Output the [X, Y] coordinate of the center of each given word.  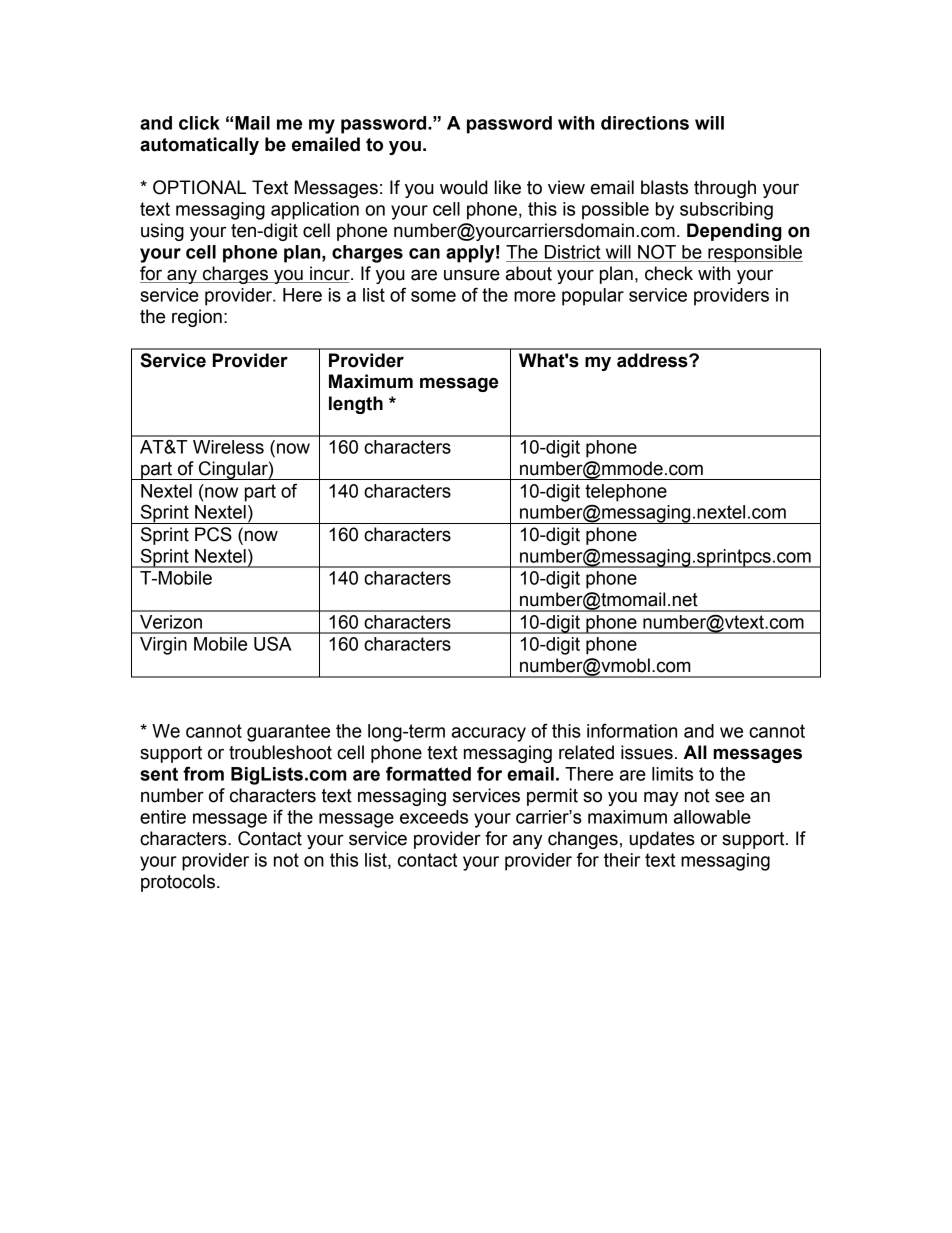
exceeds [434, 817]
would [464, 187]
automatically [199, 146]
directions [645, 123]
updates [662, 840]
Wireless [228, 447]
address [653, 360]
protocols [178, 883]
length [356, 405]
